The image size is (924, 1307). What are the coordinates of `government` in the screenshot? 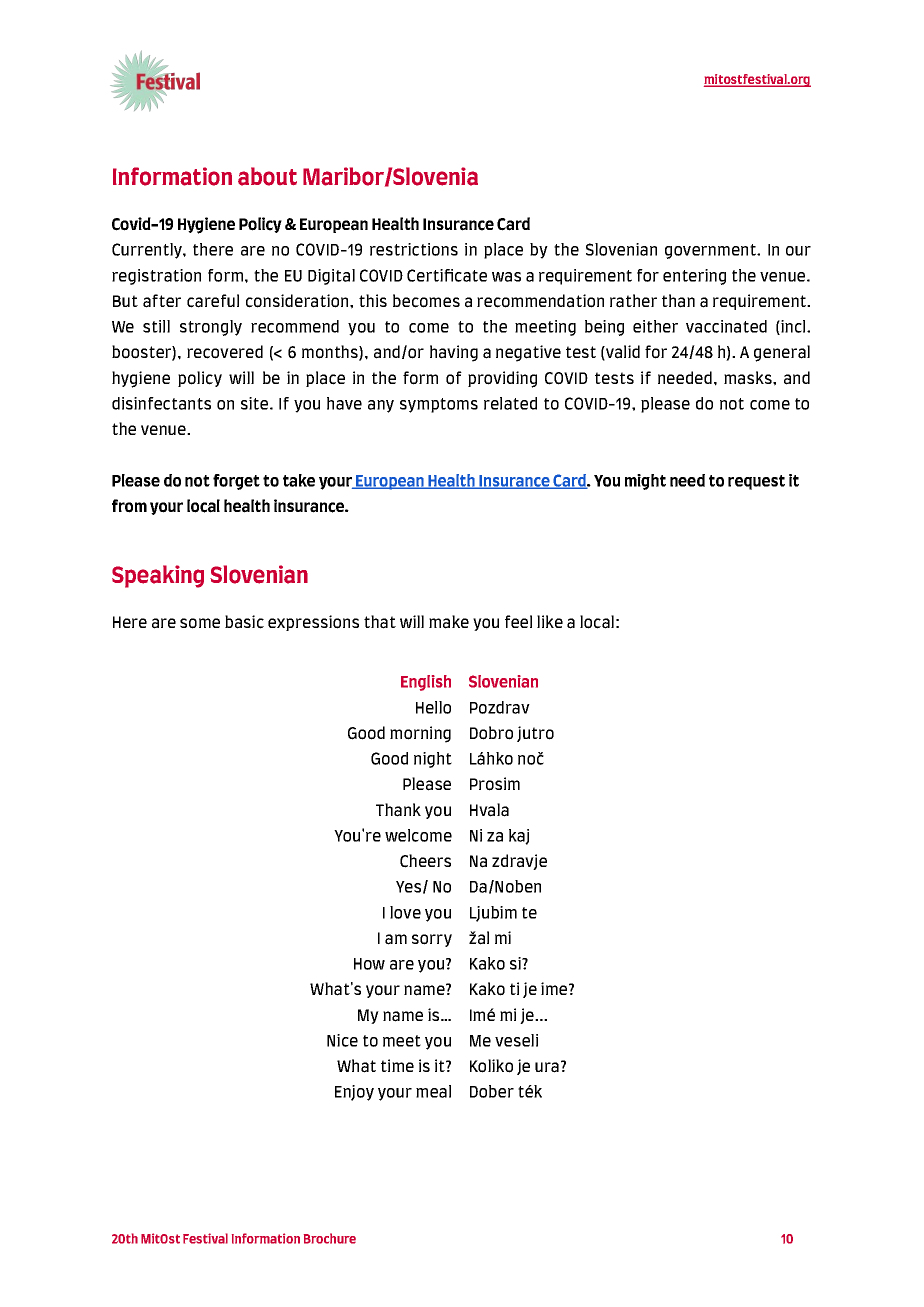 It's located at (712, 251).
